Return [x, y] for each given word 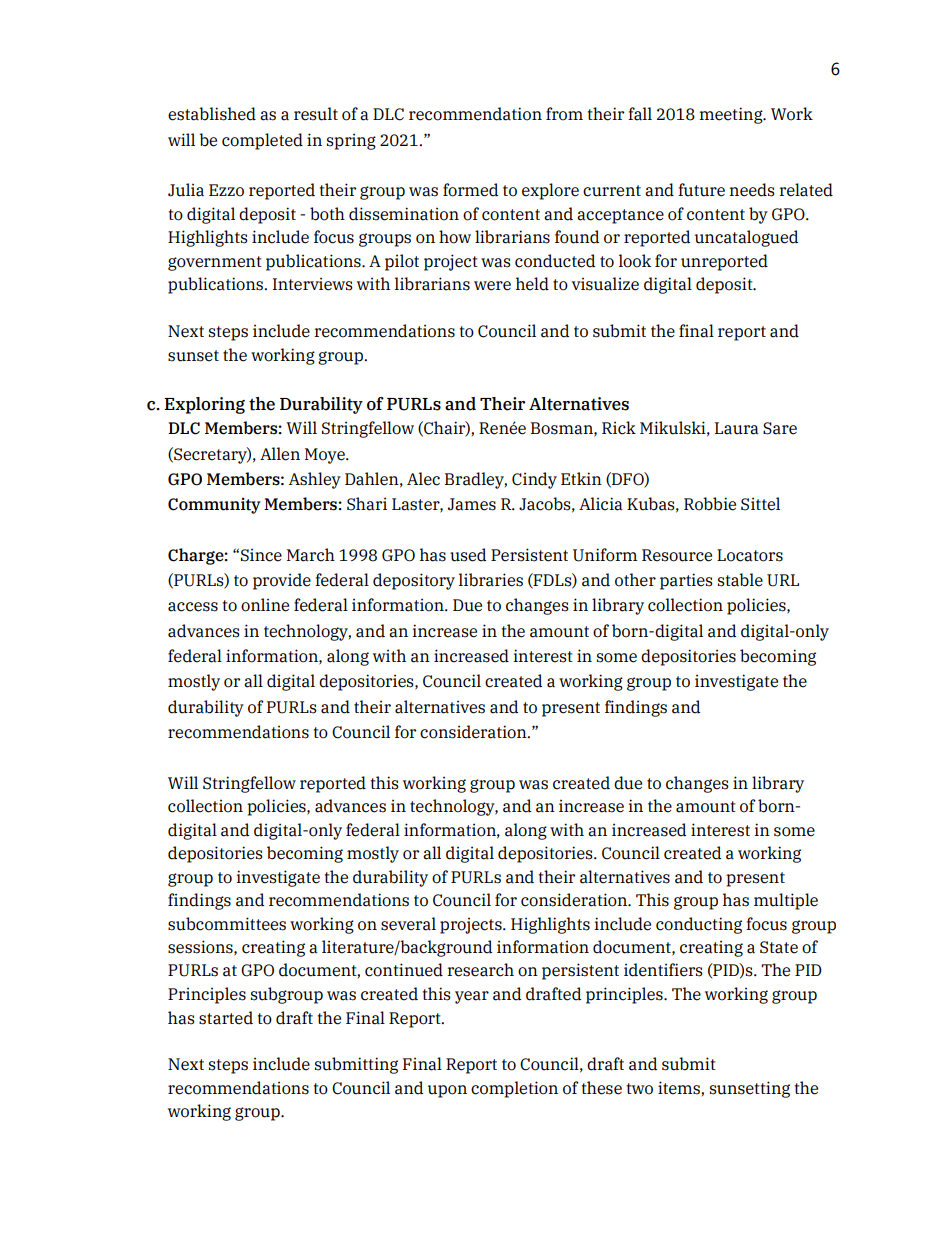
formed [470, 190]
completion [514, 1089]
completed [262, 141]
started [226, 1018]
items [680, 1088]
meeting [732, 115]
